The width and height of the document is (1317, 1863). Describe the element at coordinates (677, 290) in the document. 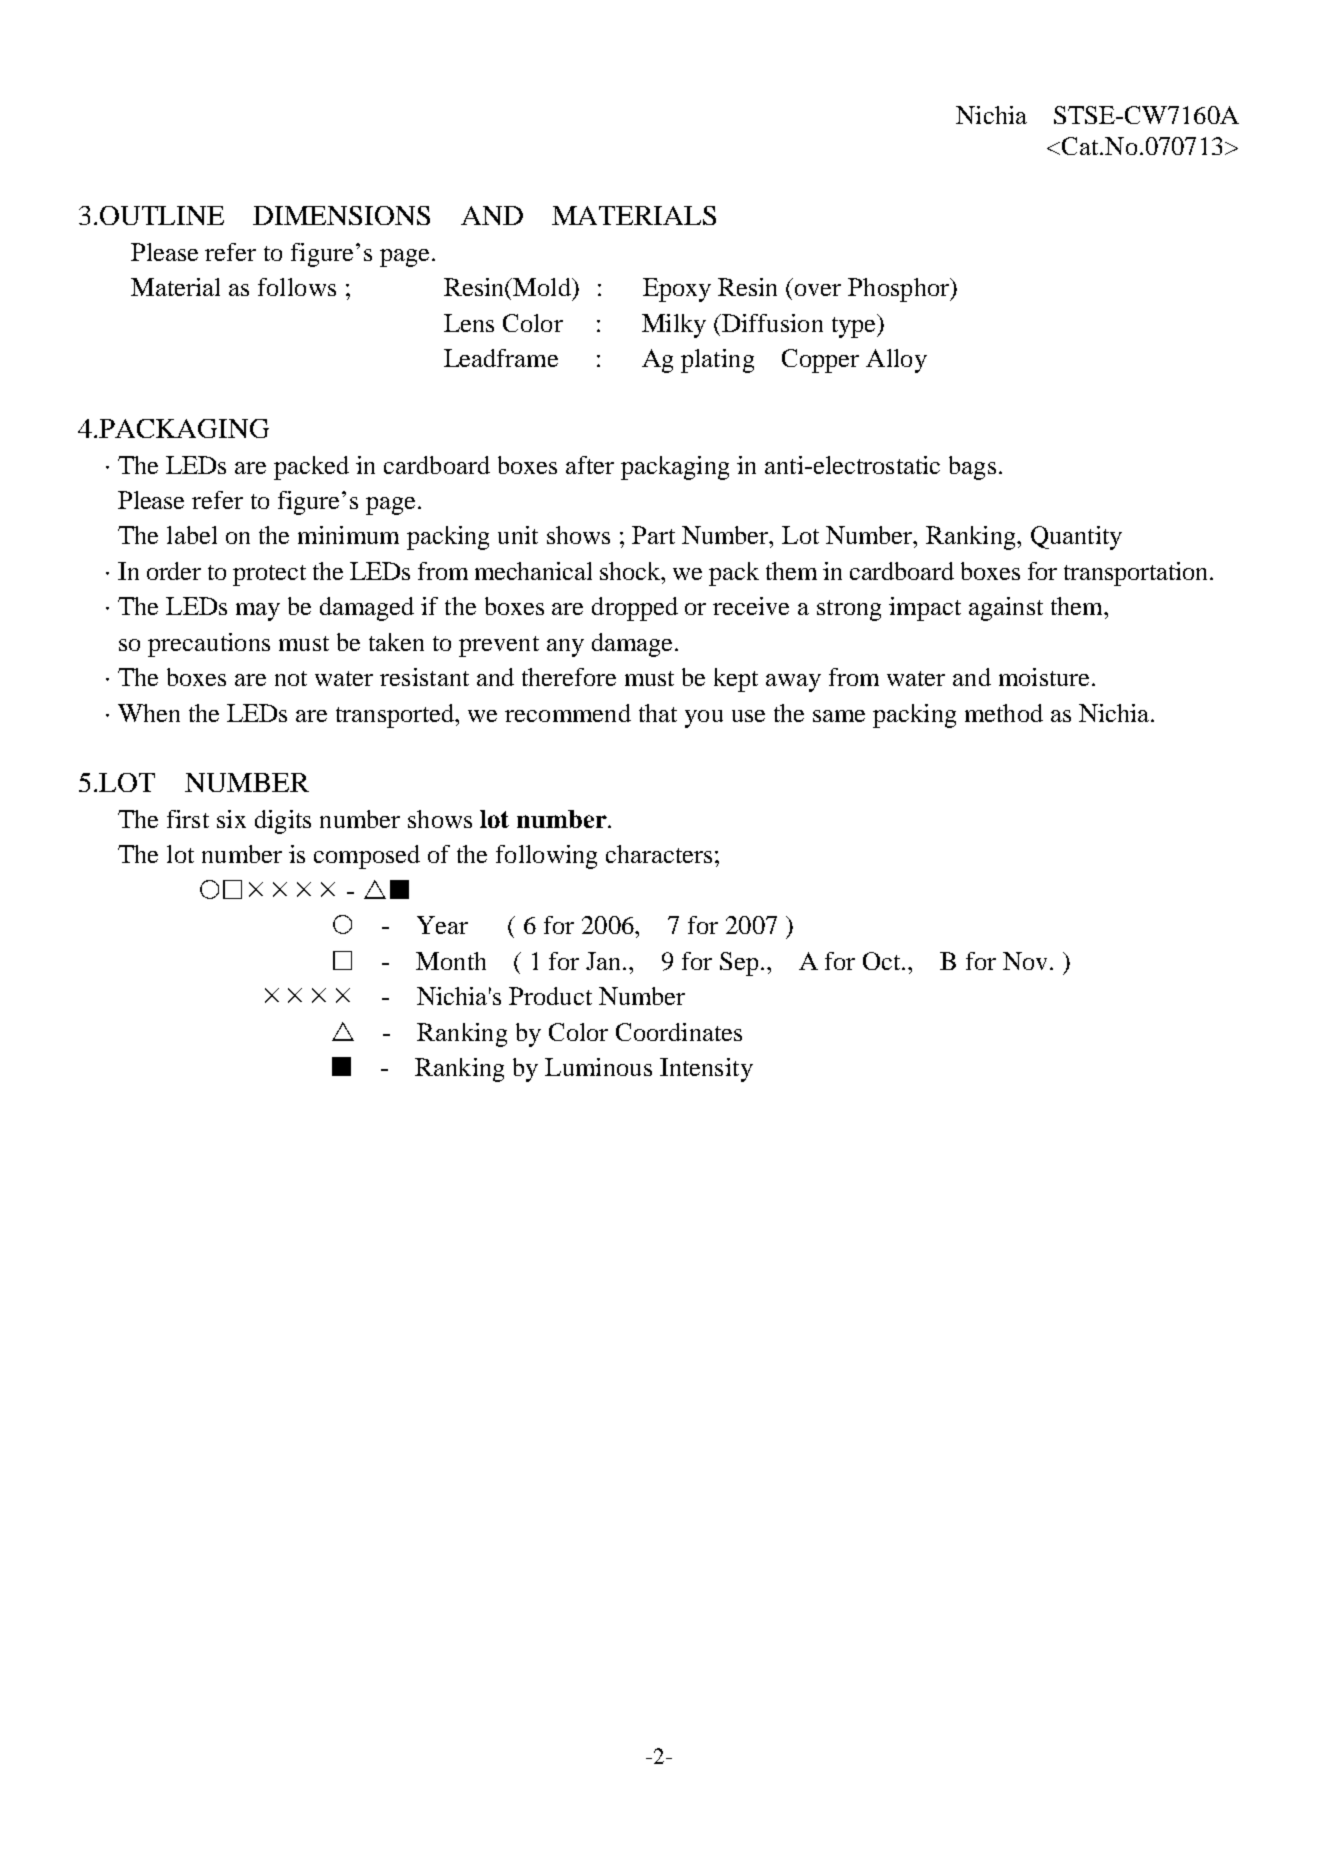

I see `Epoxy` at that location.
